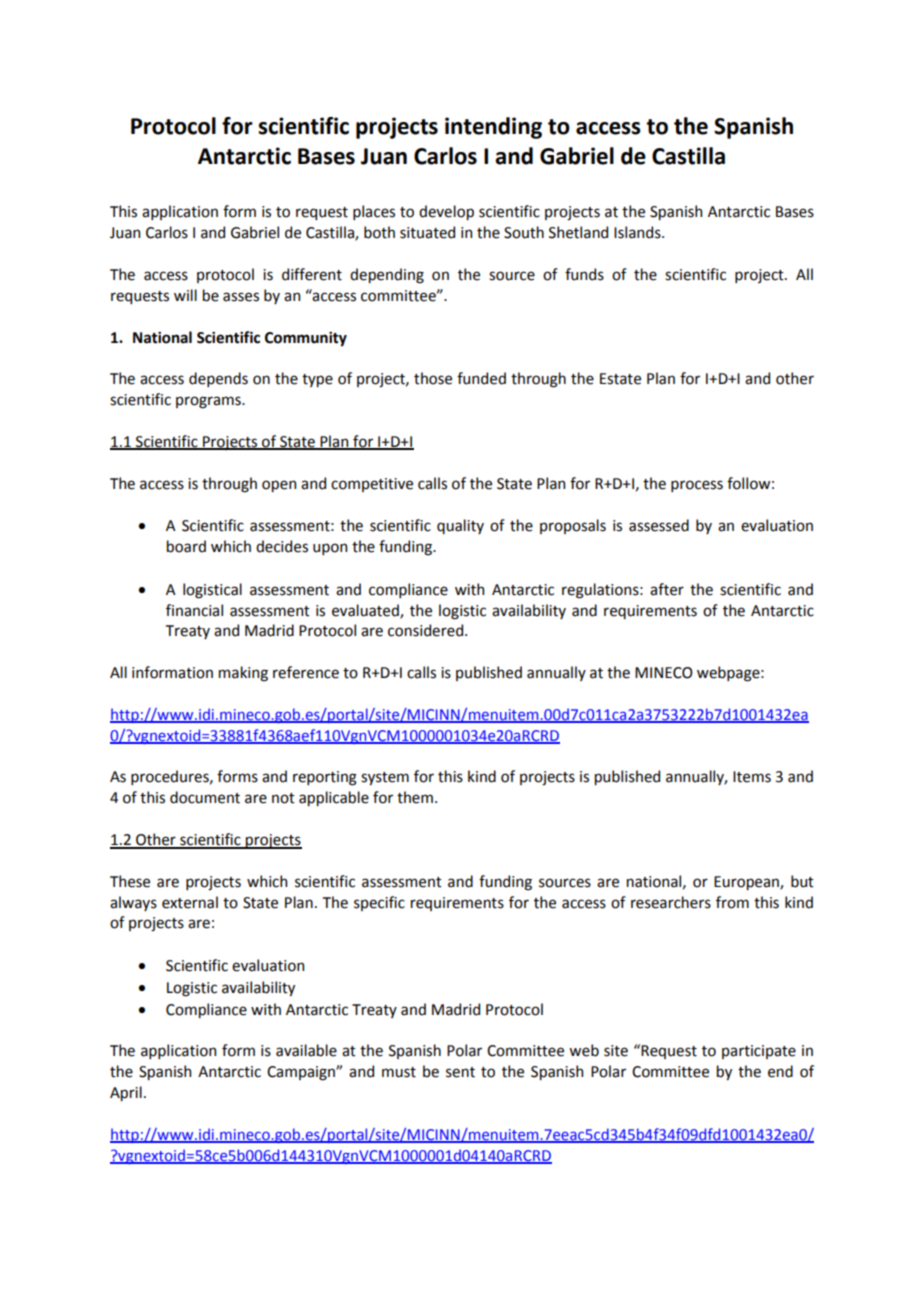 Image resolution: width=924 pixels, height=1308 pixels. What do you see at coordinates (493, 128) in the screenshot?
I see `intending` at bounding box center [493, 128].
